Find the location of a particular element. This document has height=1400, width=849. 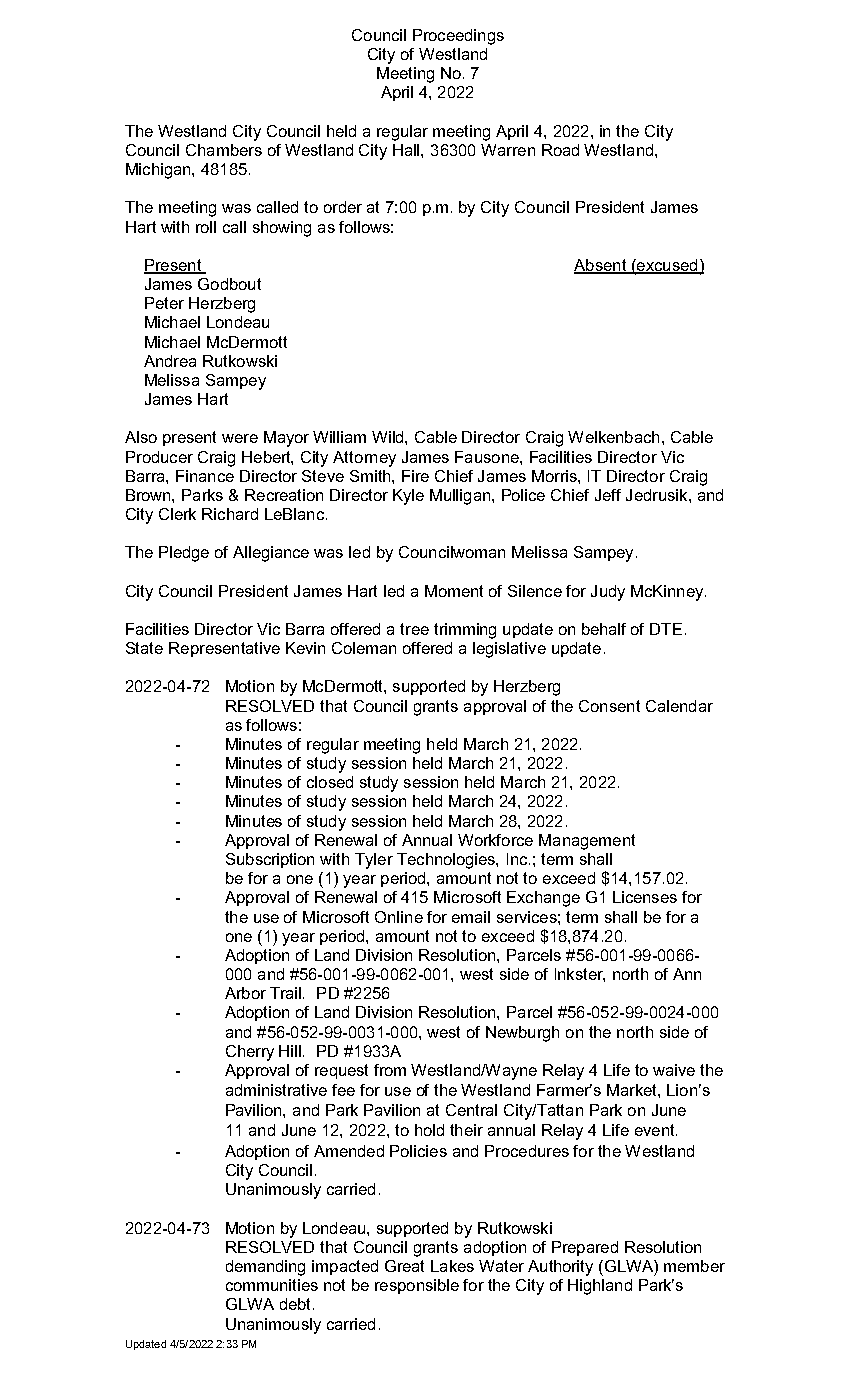

Great is located at coordinates (404, 1266).
